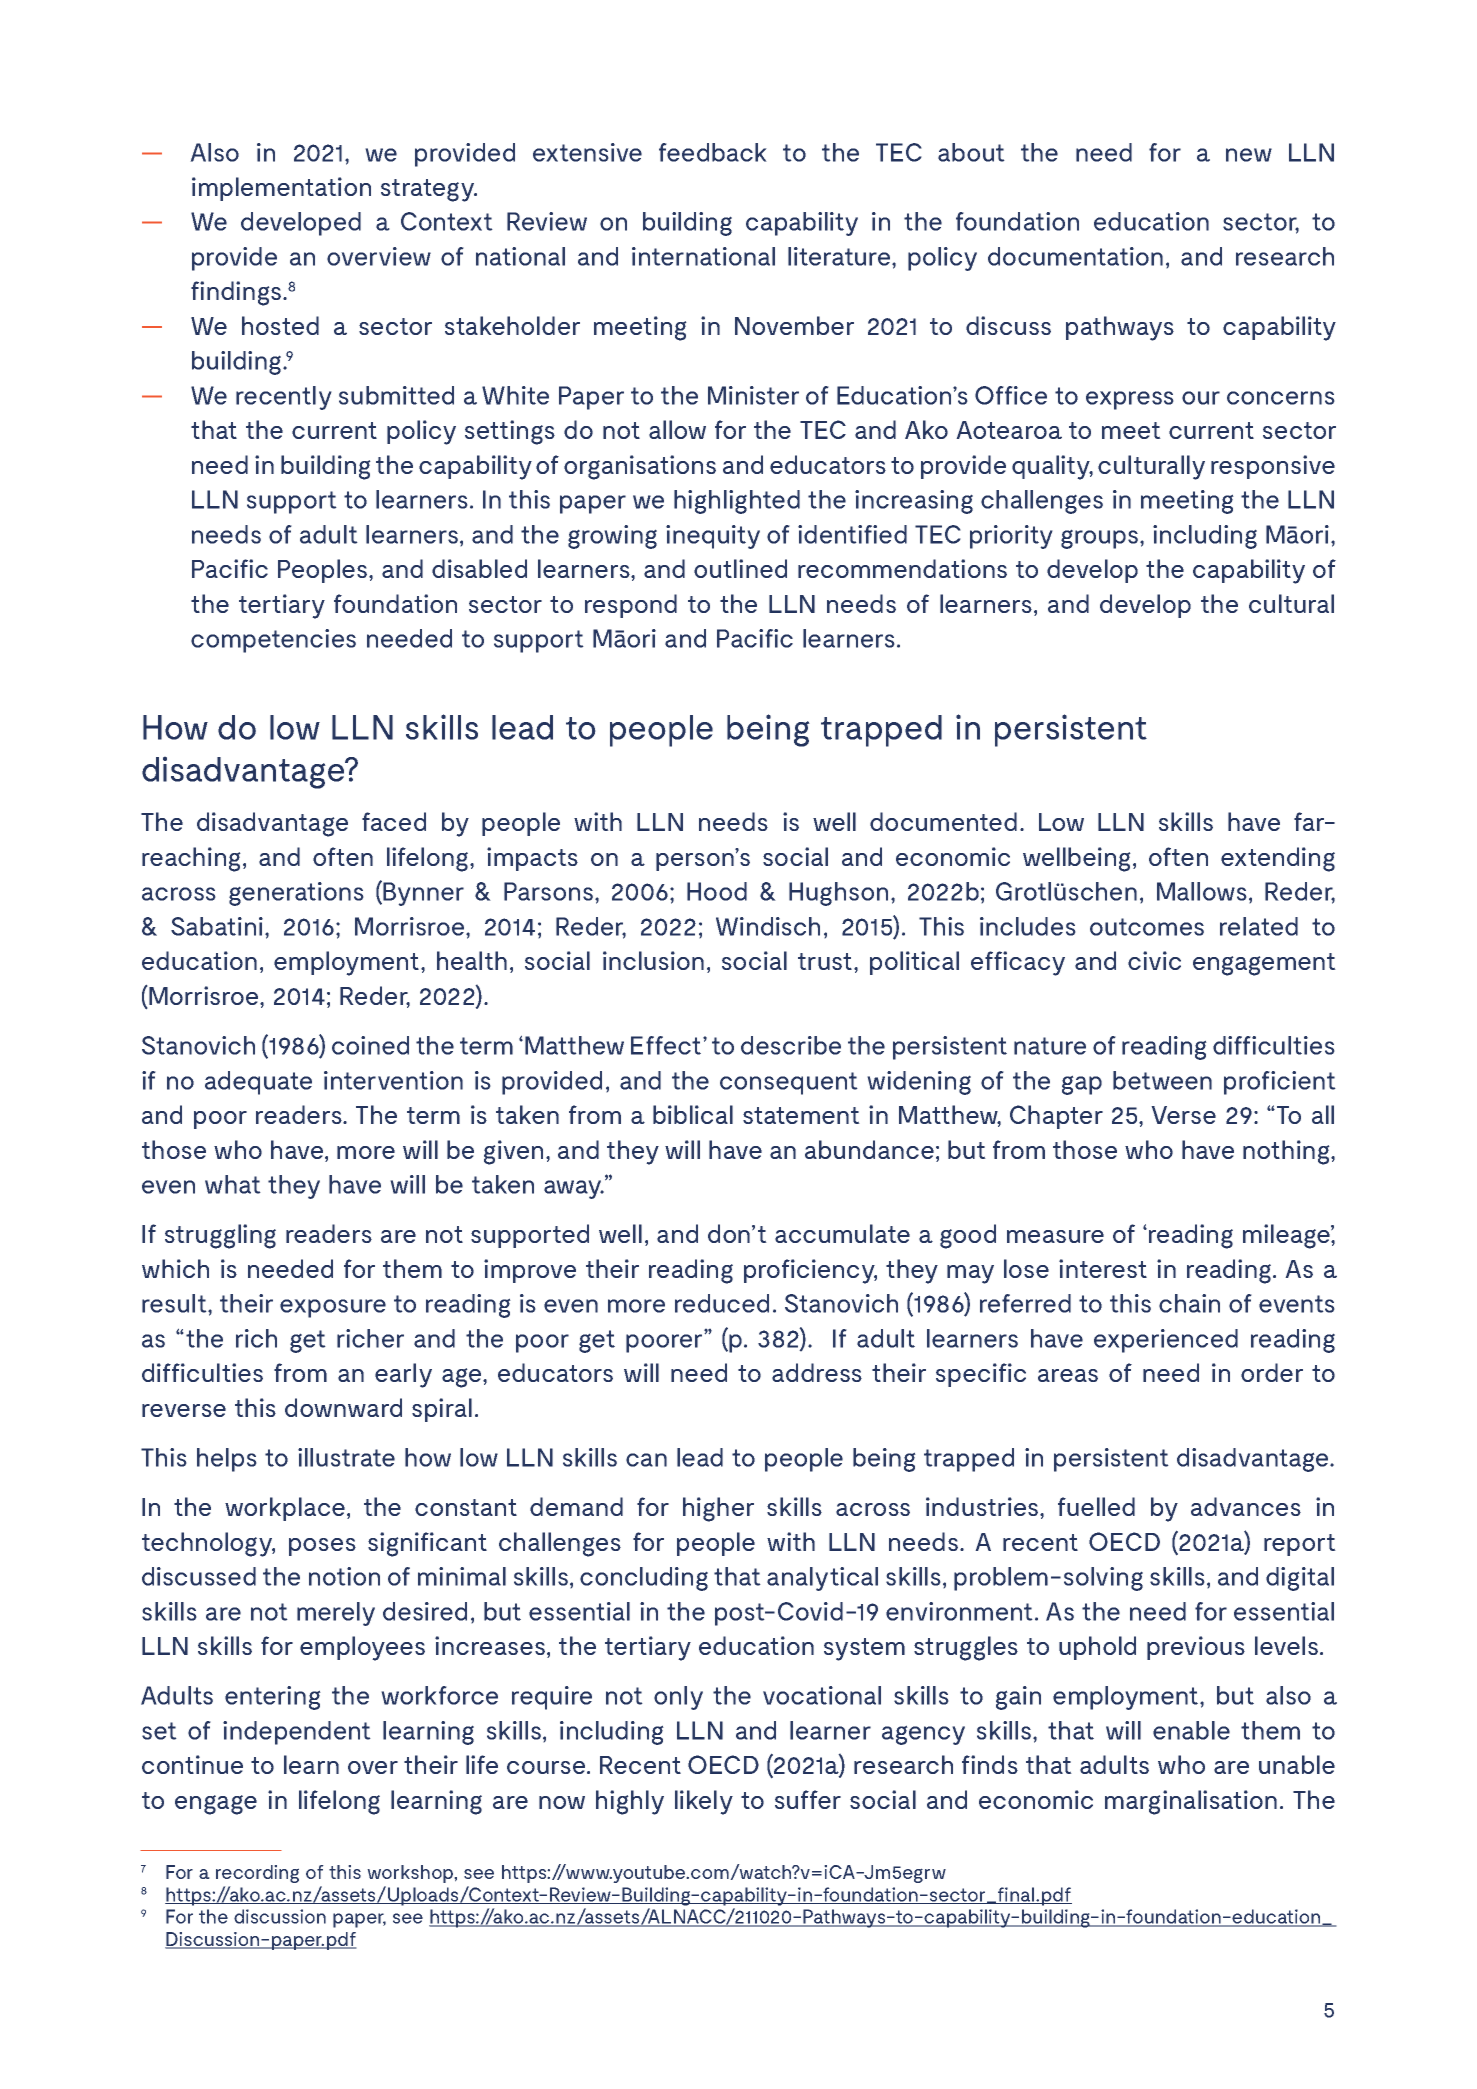 This screenshot has height=2089, width=1477. I want to click on coined, so click(370, 1045).
